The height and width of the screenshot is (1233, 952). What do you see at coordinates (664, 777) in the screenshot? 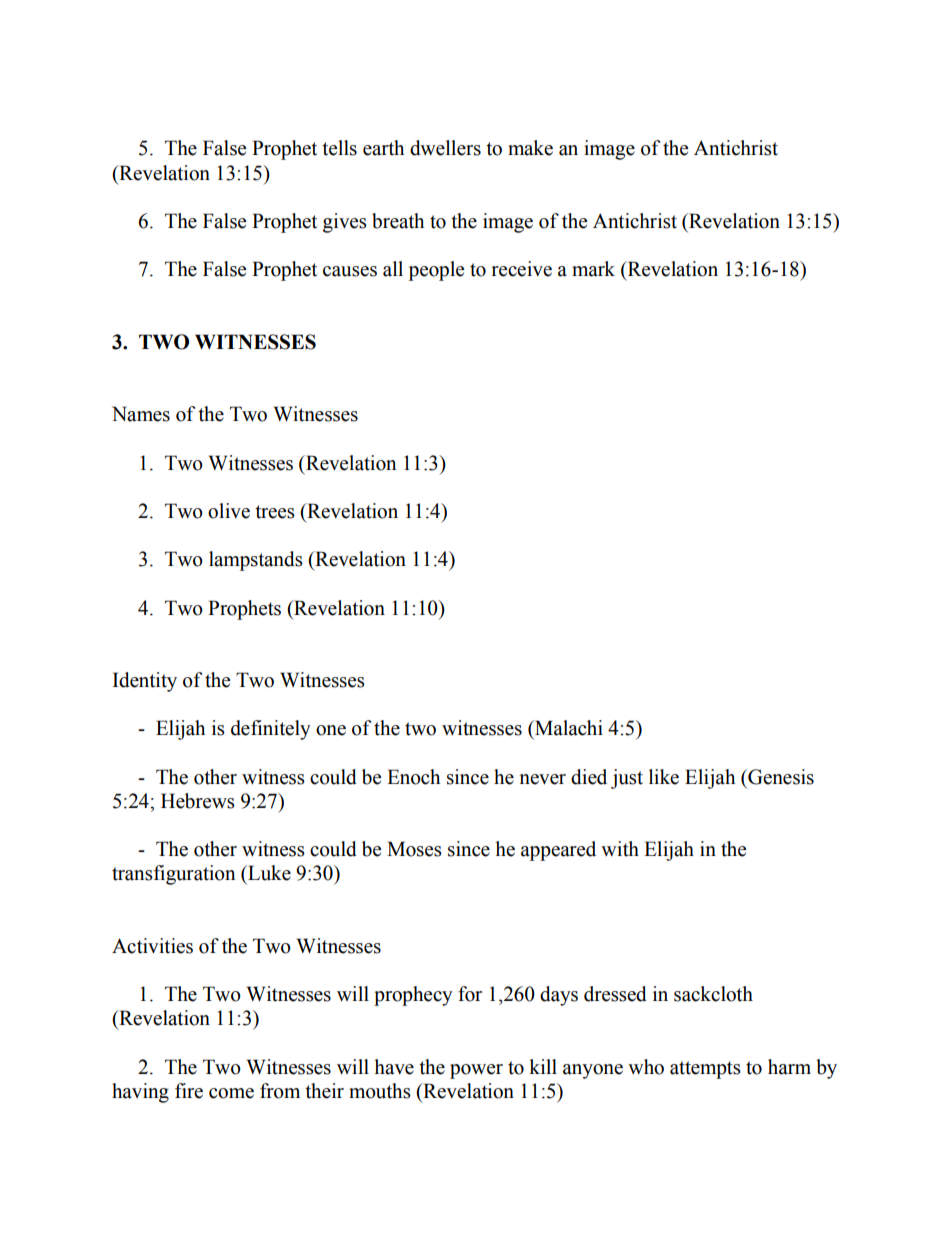
I see `like` at bounding box center [664, 777].
